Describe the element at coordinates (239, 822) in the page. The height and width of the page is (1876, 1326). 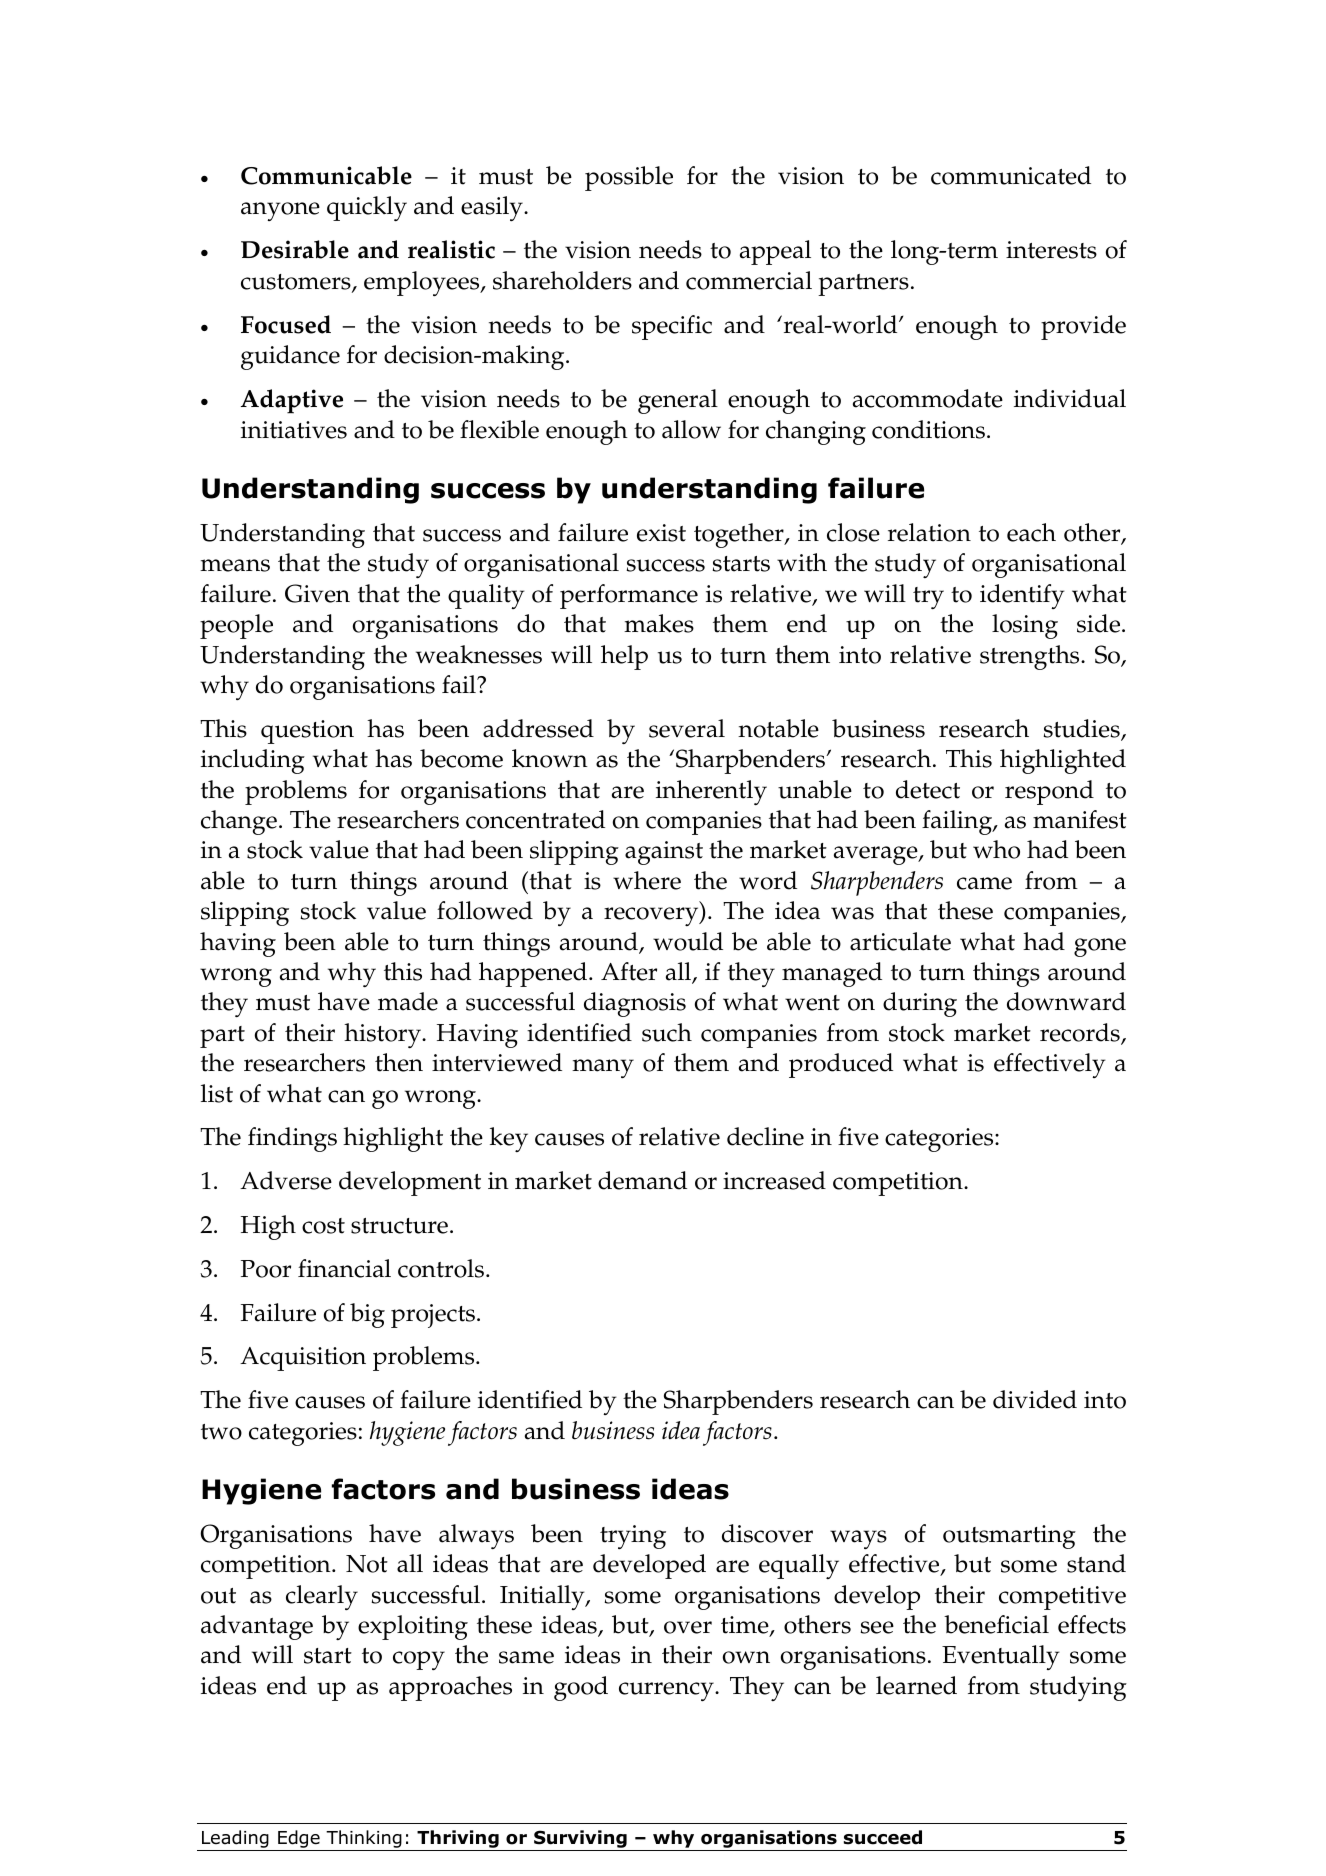
I see `change` at that location.
